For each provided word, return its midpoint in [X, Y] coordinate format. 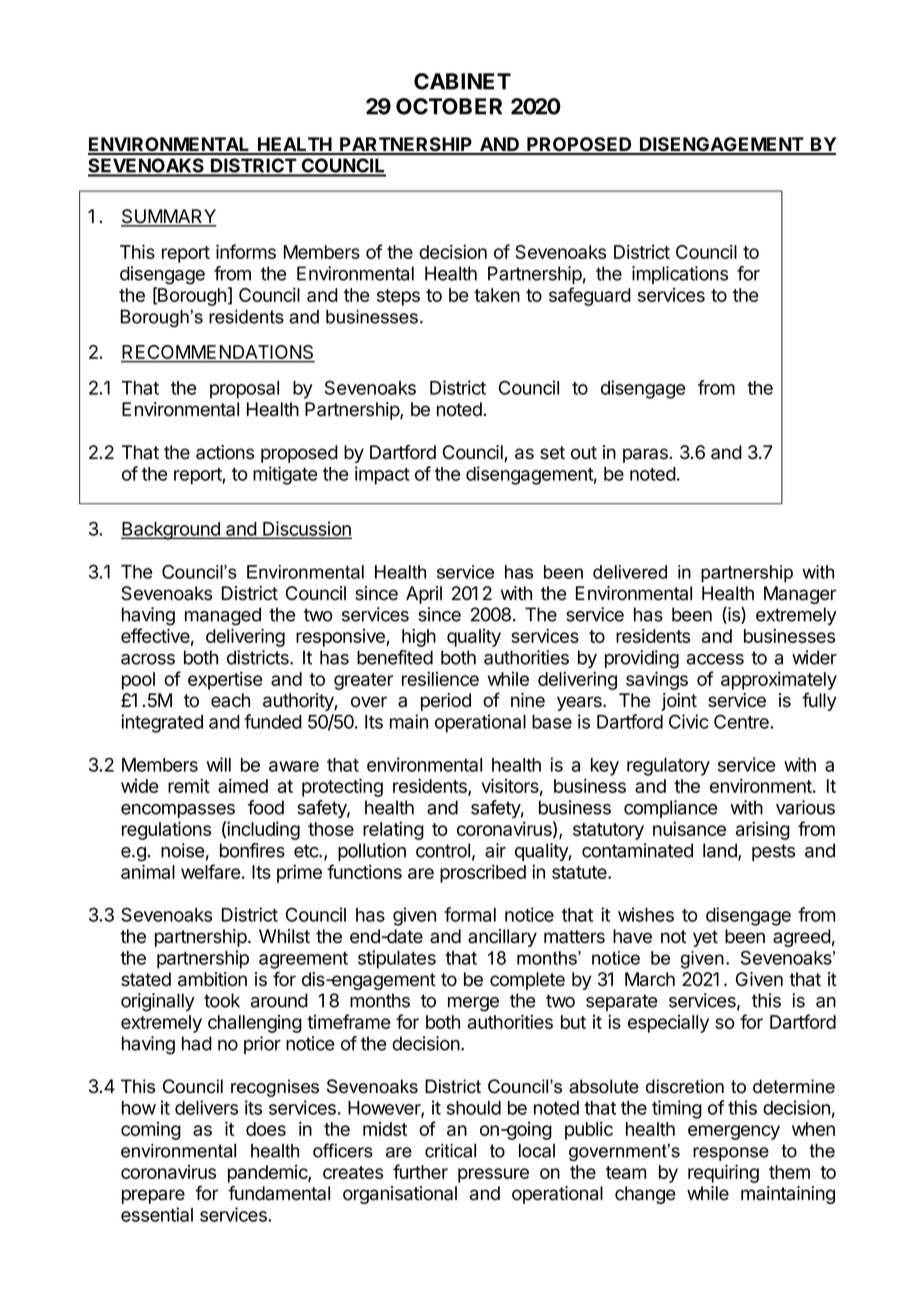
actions [225, 452]
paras [646, 455]
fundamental [279, 1193]
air [495, 850]
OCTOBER [449, 106]
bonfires [252, 850]
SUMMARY [169, 217]
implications [680, 275]
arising [763, 830]
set [552, 453]
